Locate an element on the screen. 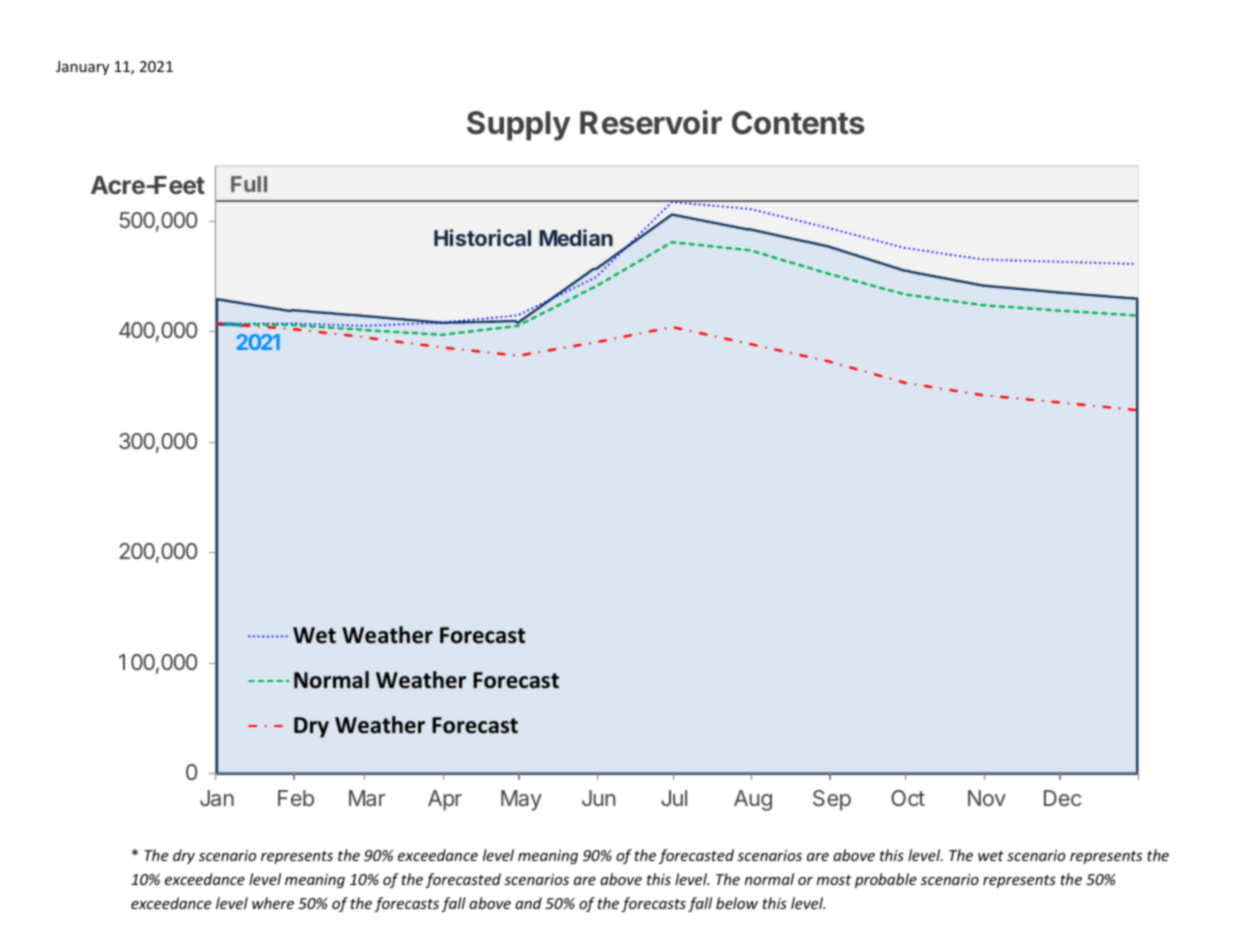 This screenshot has width=1233, height=952. Historical is located at coordinates (482, 237).
